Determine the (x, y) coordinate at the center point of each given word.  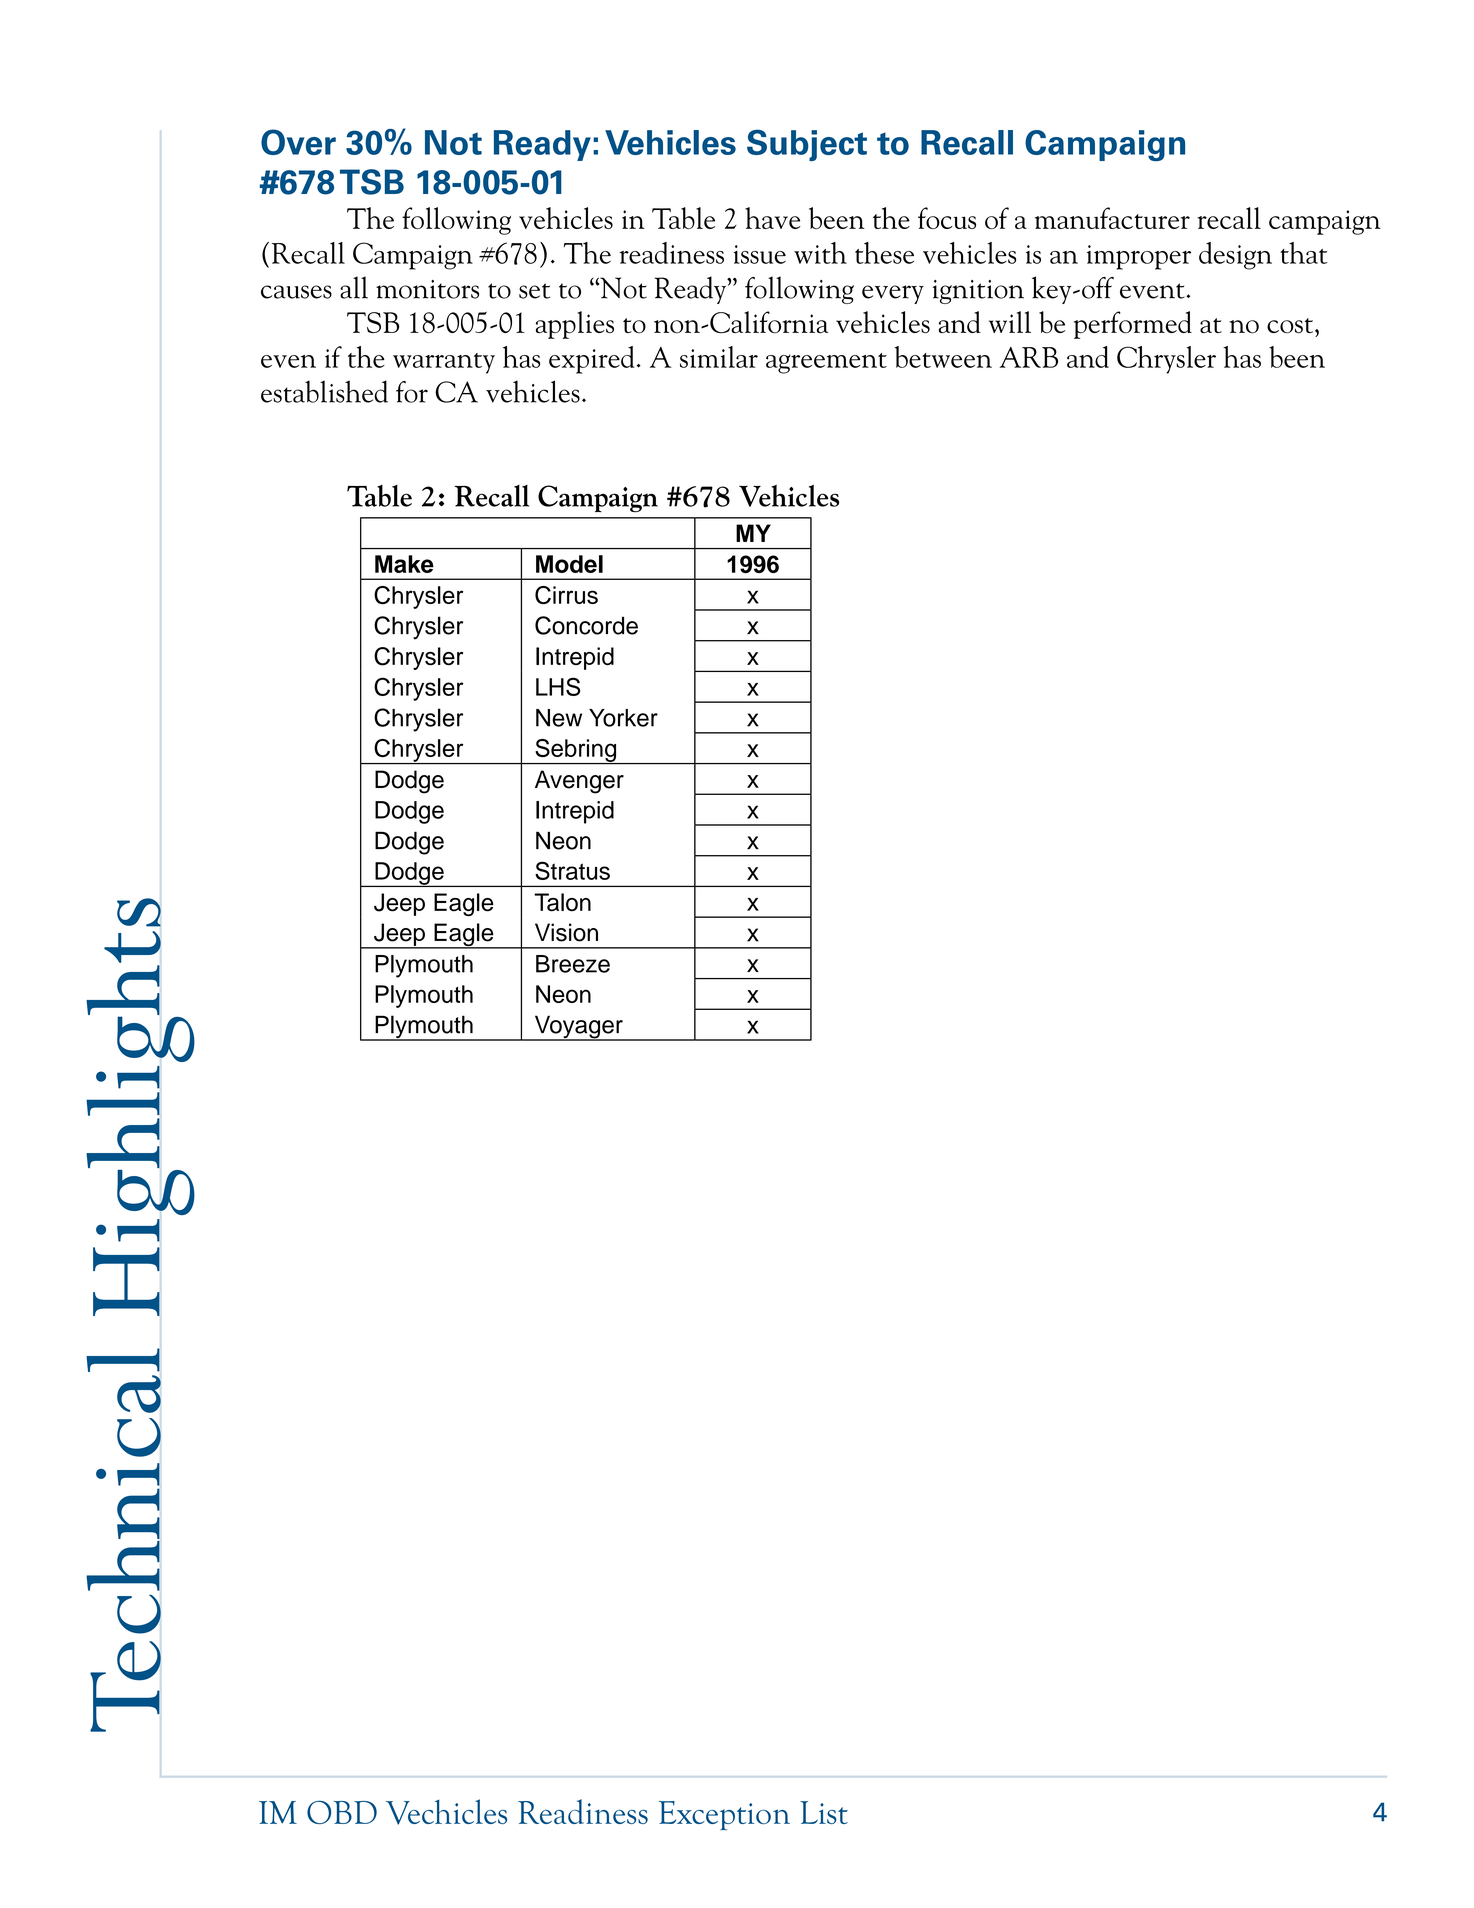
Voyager (578, 1028)
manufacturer (1112, 218)
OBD (342, 1812)
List (824, 1812)
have (773, 218)
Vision (566, 932)
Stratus (572, 870)
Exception (724, 1815)
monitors (427, 289)
